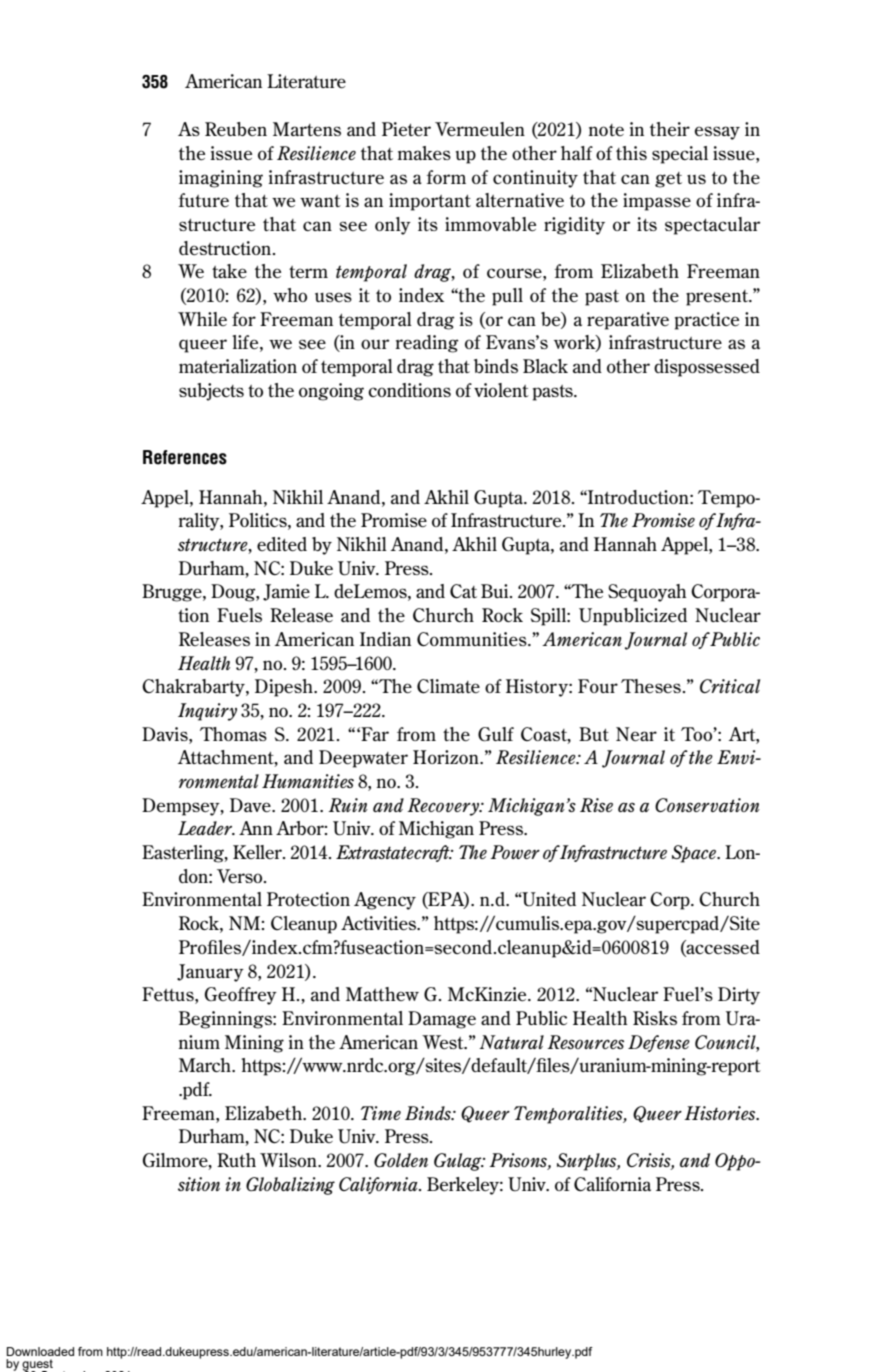 The image size is (890, 1372). What do you see at coordinates (424, 153) in the image?
I see `makes` at bounding box center [424, 153].
